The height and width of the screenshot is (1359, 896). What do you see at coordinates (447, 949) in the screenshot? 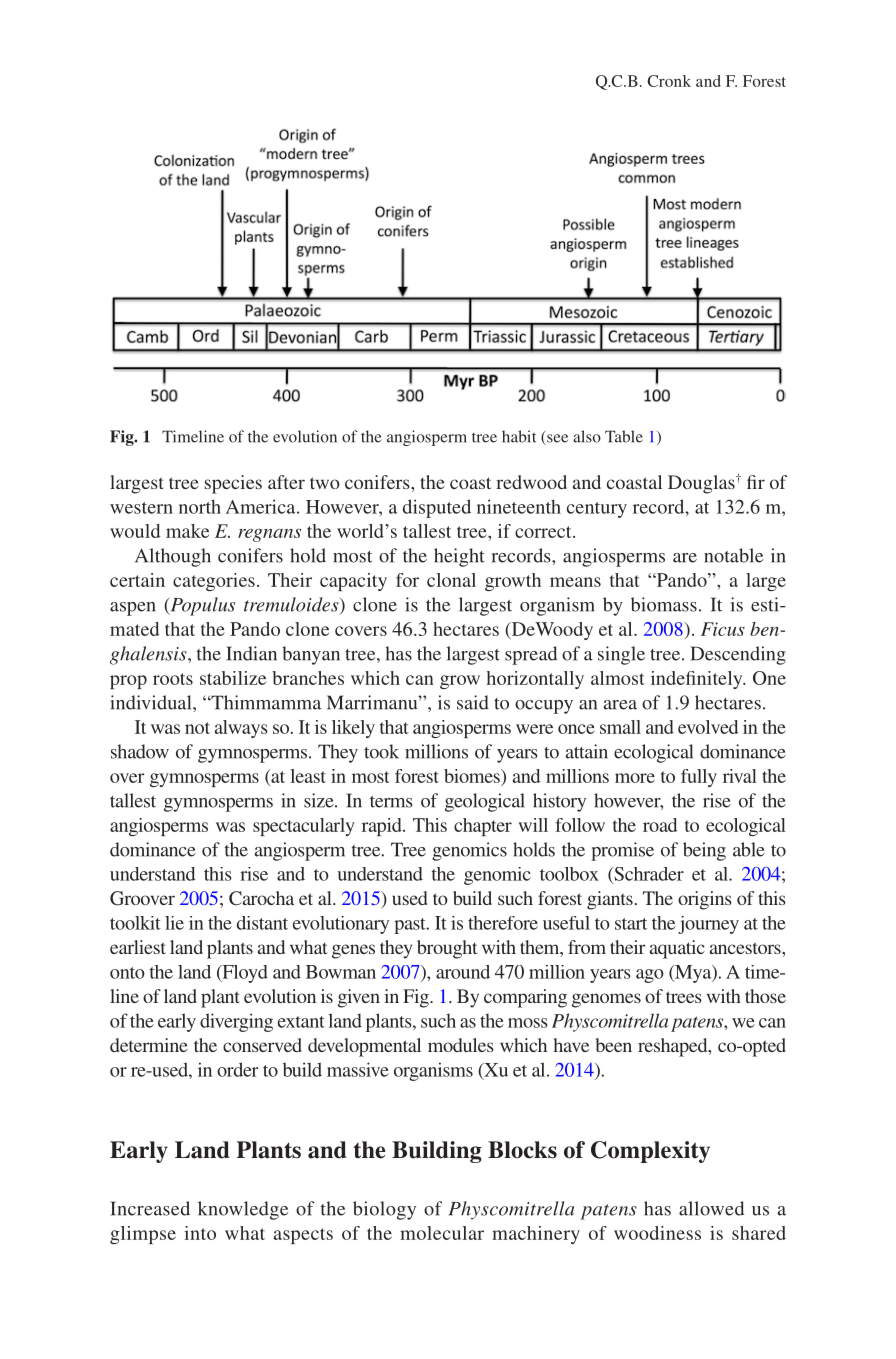
I see `brought` at bounding box center [447, 949].
